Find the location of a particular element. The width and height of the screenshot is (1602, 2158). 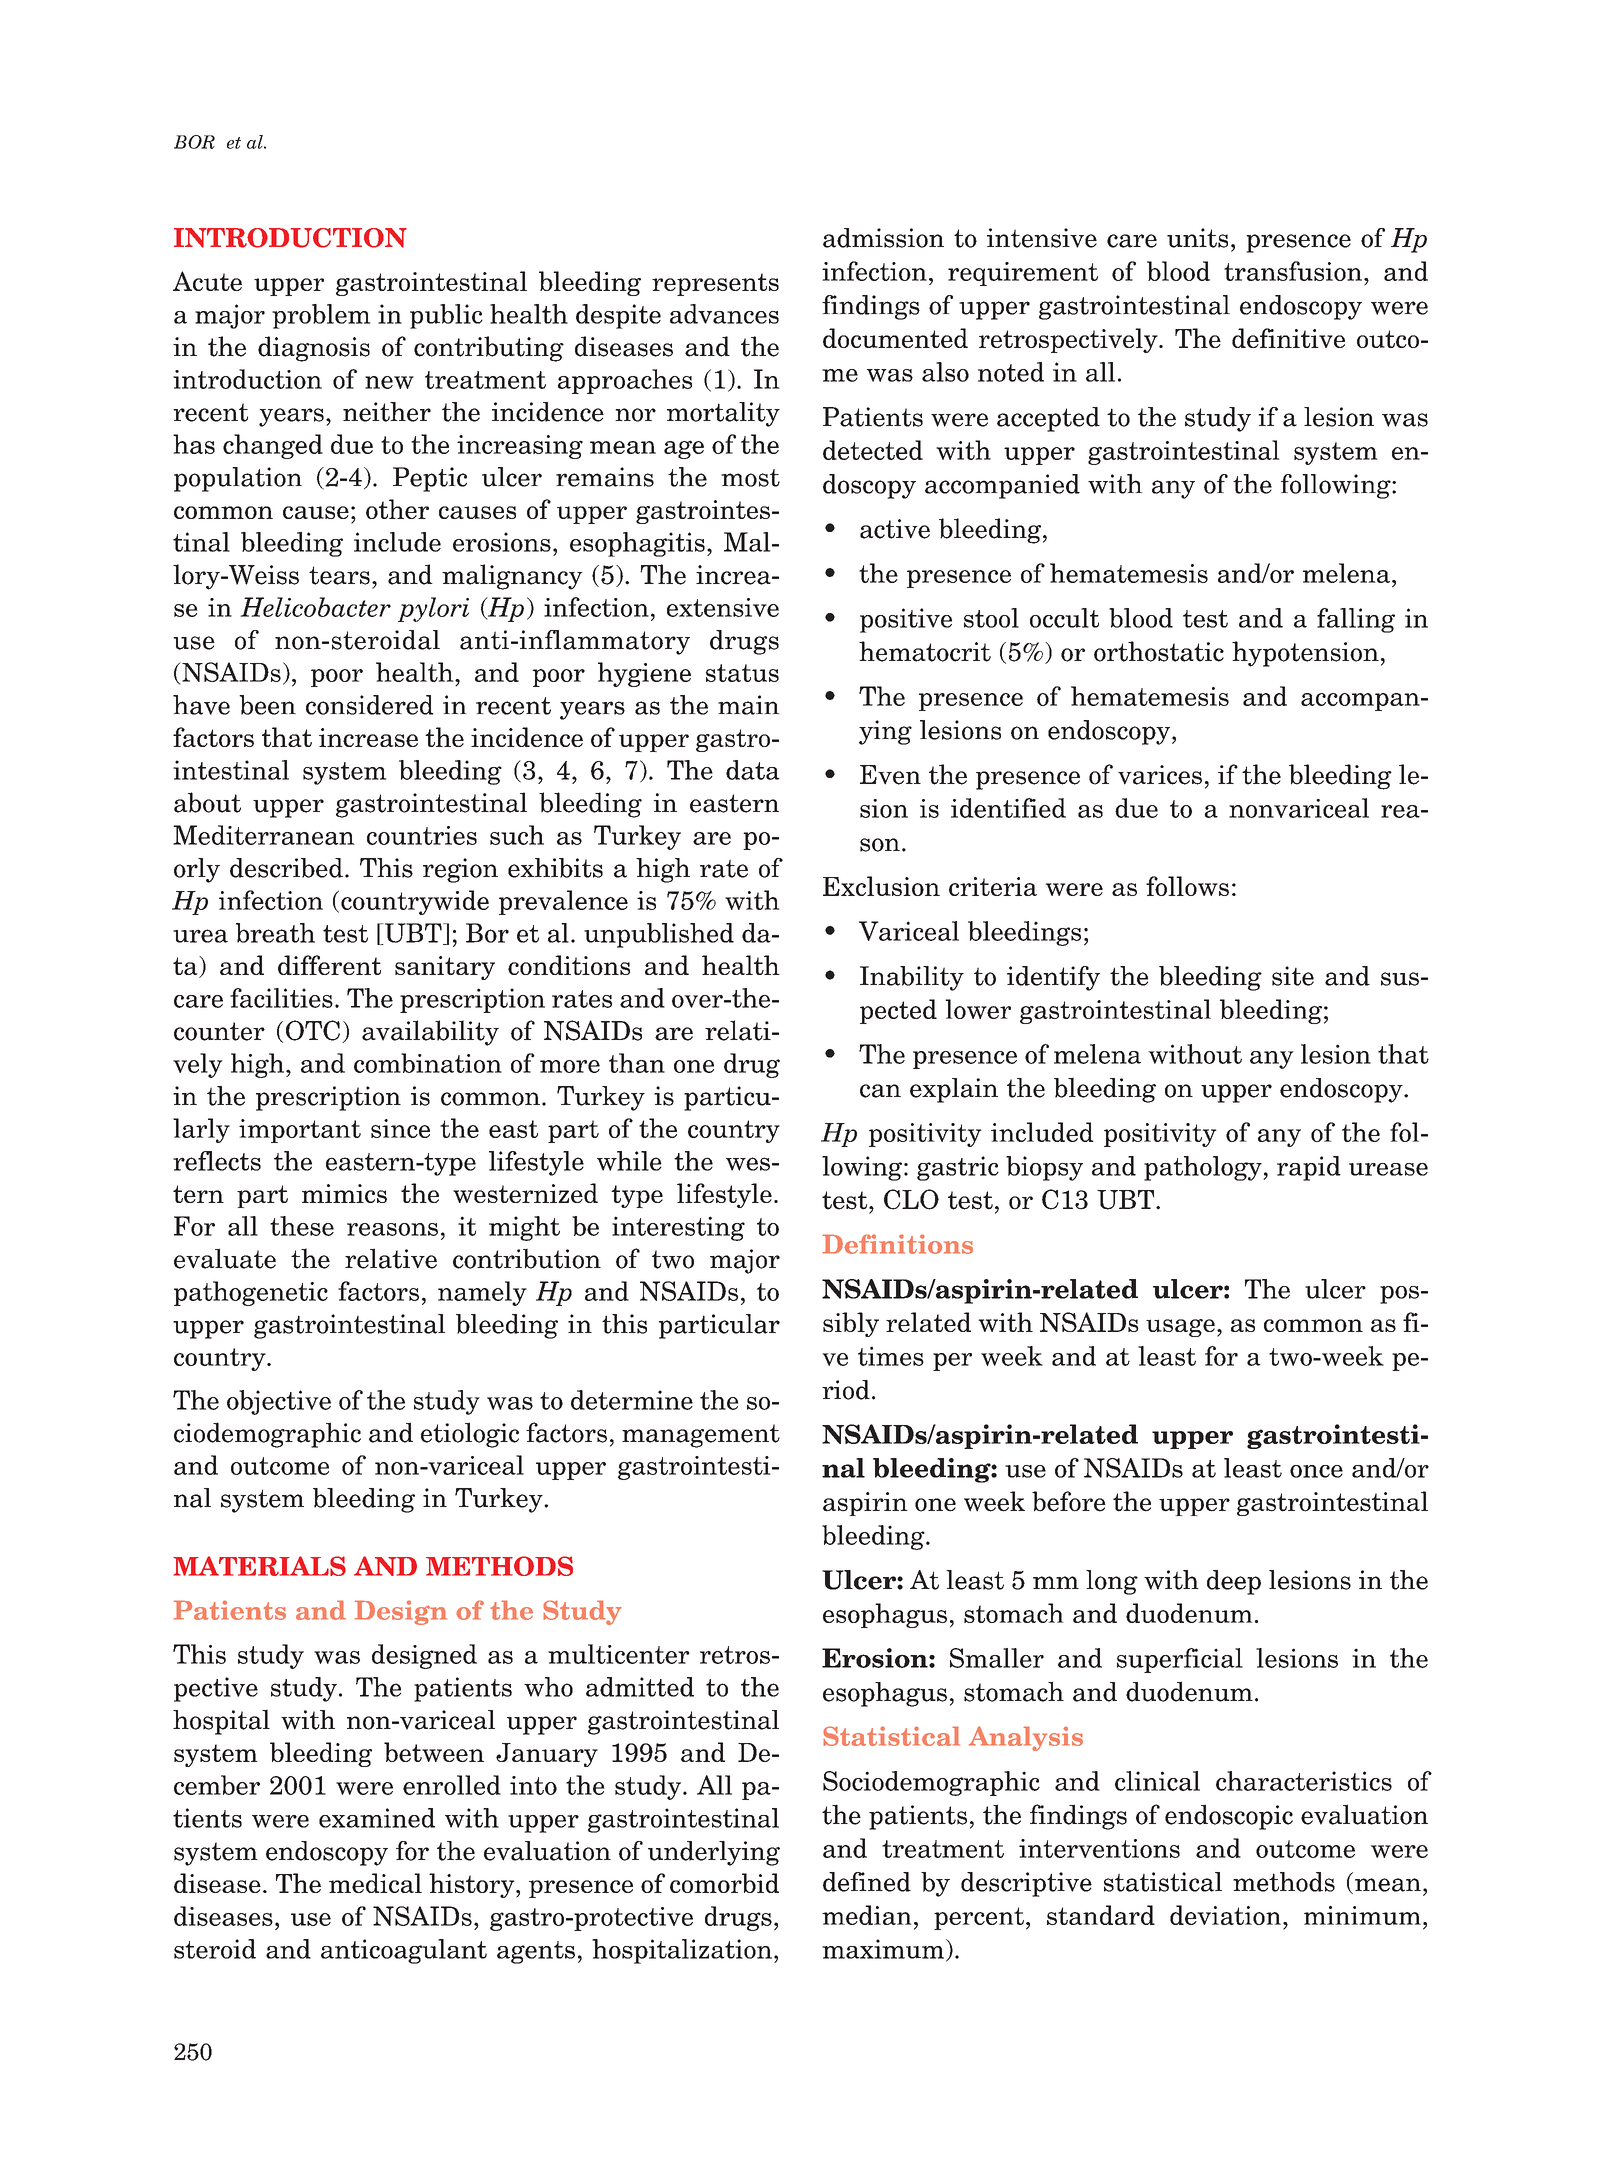

follows is located at coordinates (1187, 886).
